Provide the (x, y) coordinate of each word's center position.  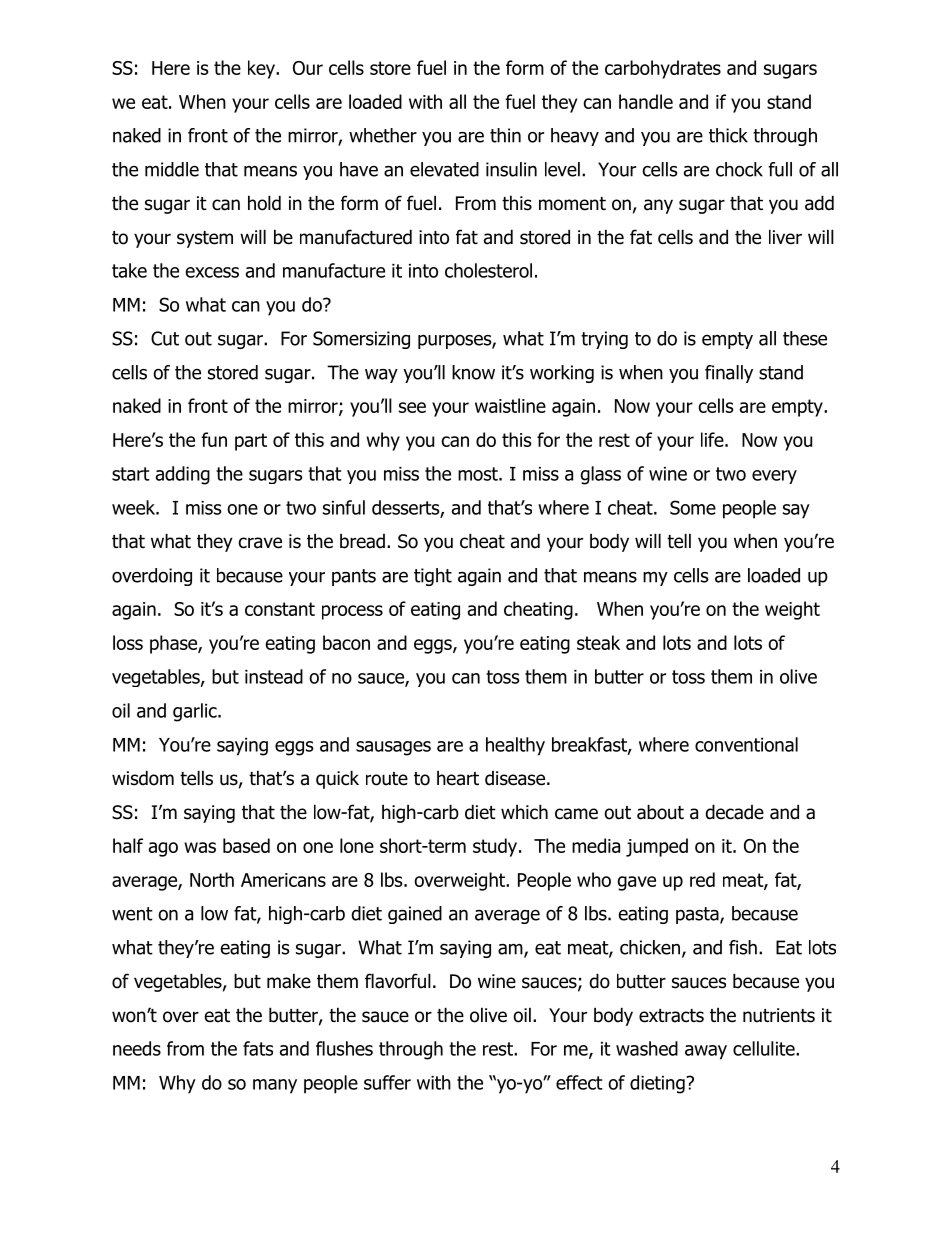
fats (258, 1048)
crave (260, 543)
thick (728, 135)
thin (505, 135)
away (706, 1052)
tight (433, 577)
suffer (387, 1082)
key (262, 69)
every (774, 477)
